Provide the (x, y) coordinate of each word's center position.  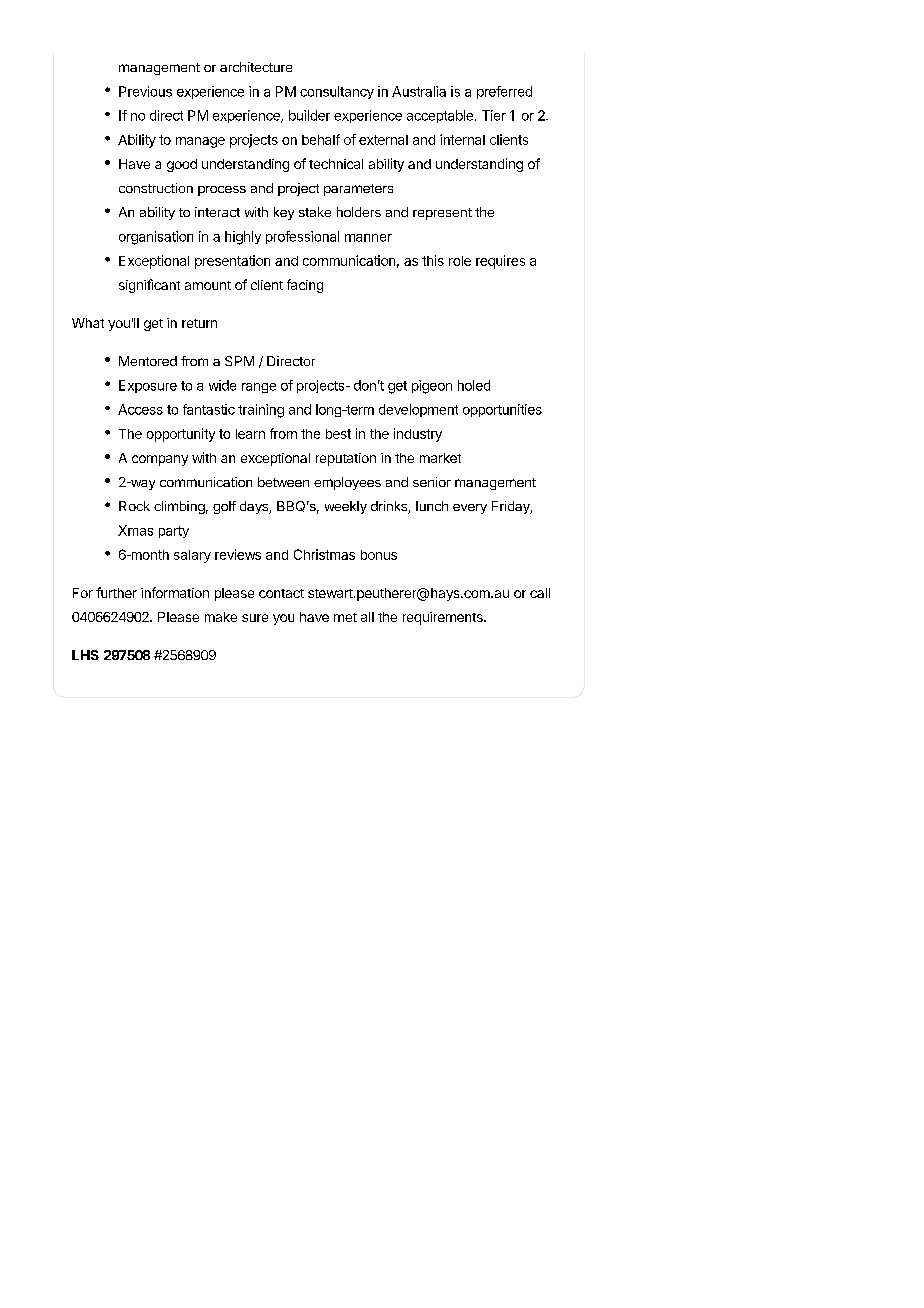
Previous (145, 91)
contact (281, 593)
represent (442, 214)
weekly (346, 507)
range (259, 388)
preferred (504, 92)
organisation (156, 238)
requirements (444, 618)
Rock (134, 506)
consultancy (337, 92)
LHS (85, 655)
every (470, 509)
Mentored (148, 361)
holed (474, 385)
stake (315, 212)
